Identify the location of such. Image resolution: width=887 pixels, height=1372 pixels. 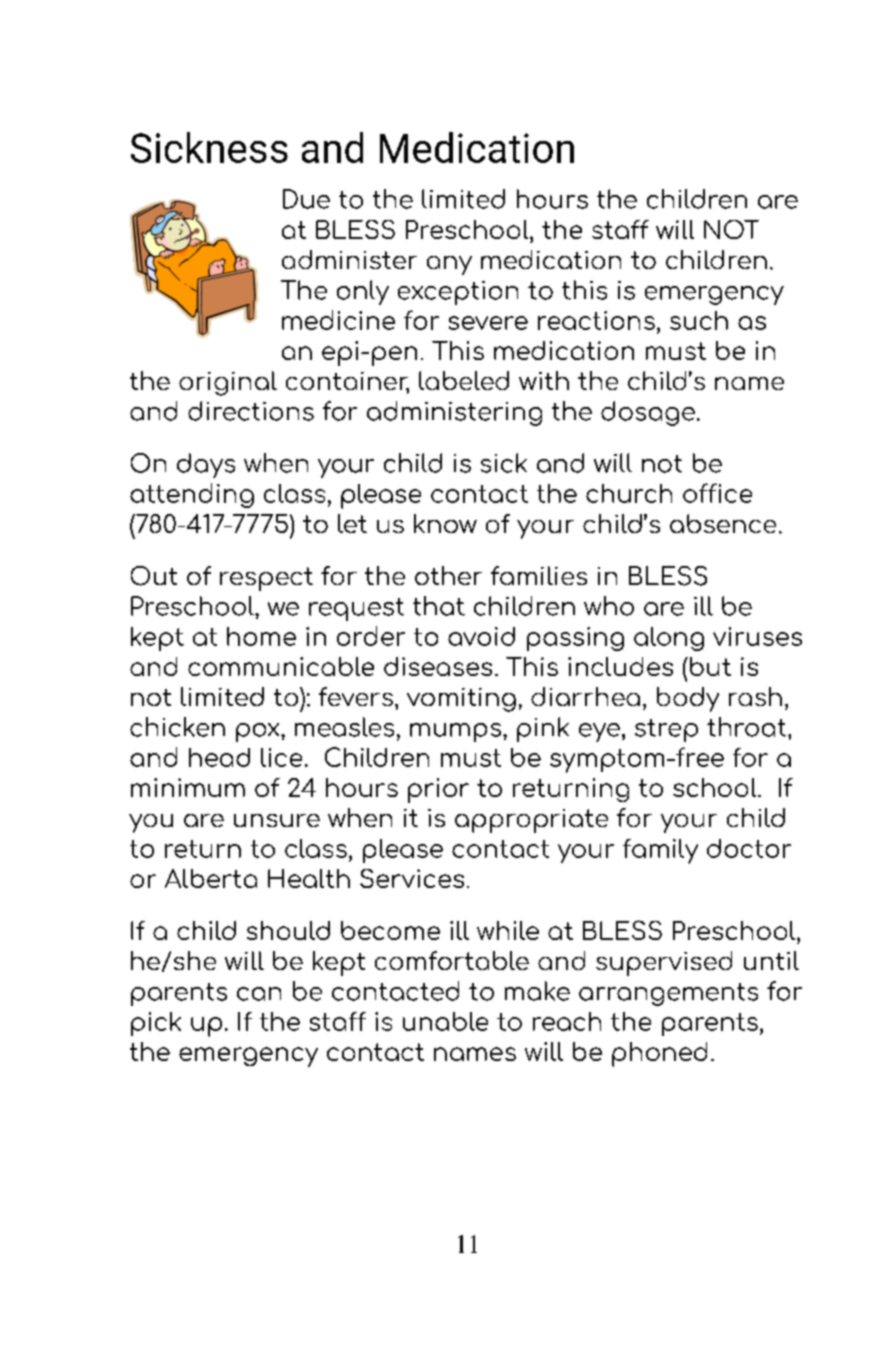
(699, 320).
